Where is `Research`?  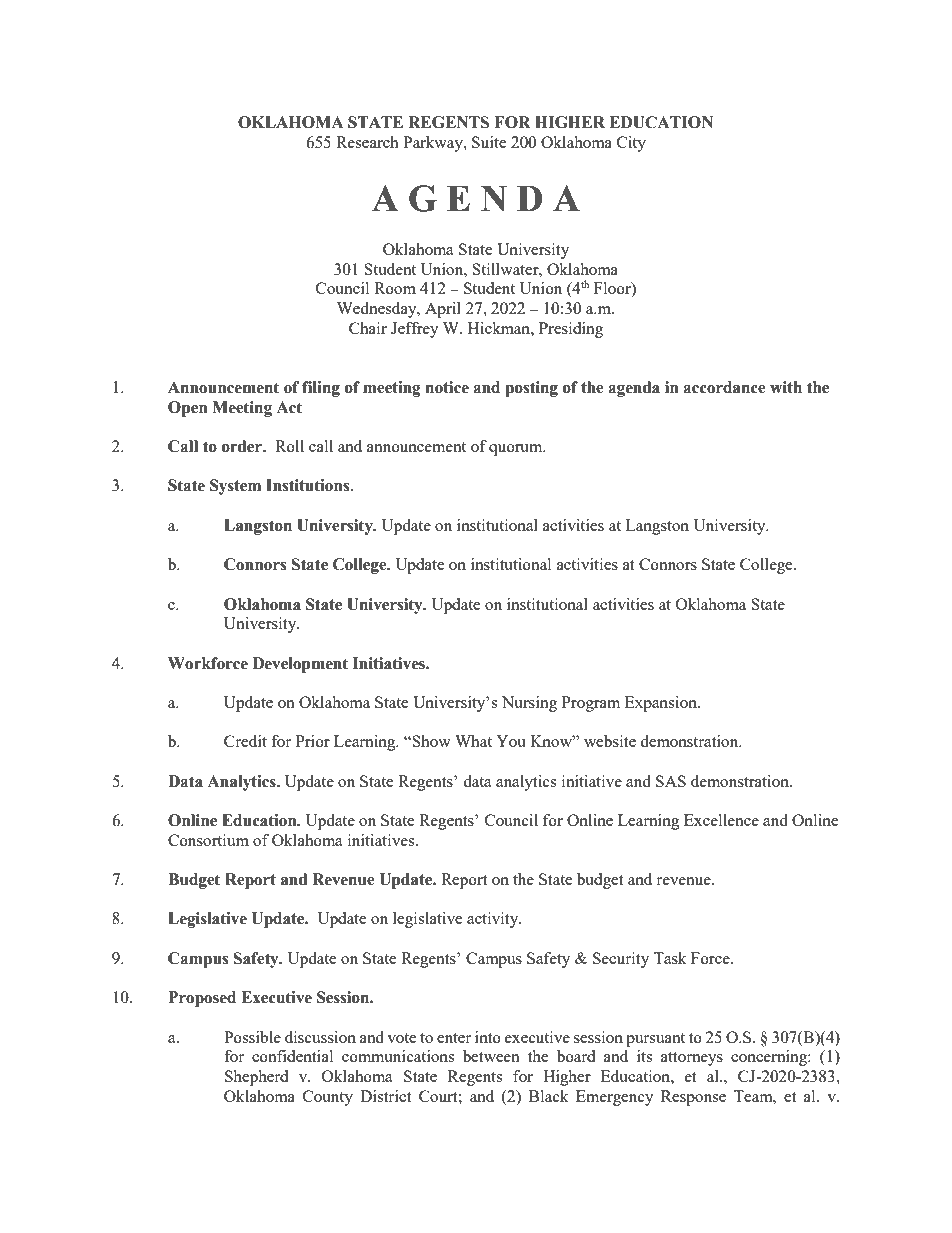
Research is located at coordinates (367, 142).
